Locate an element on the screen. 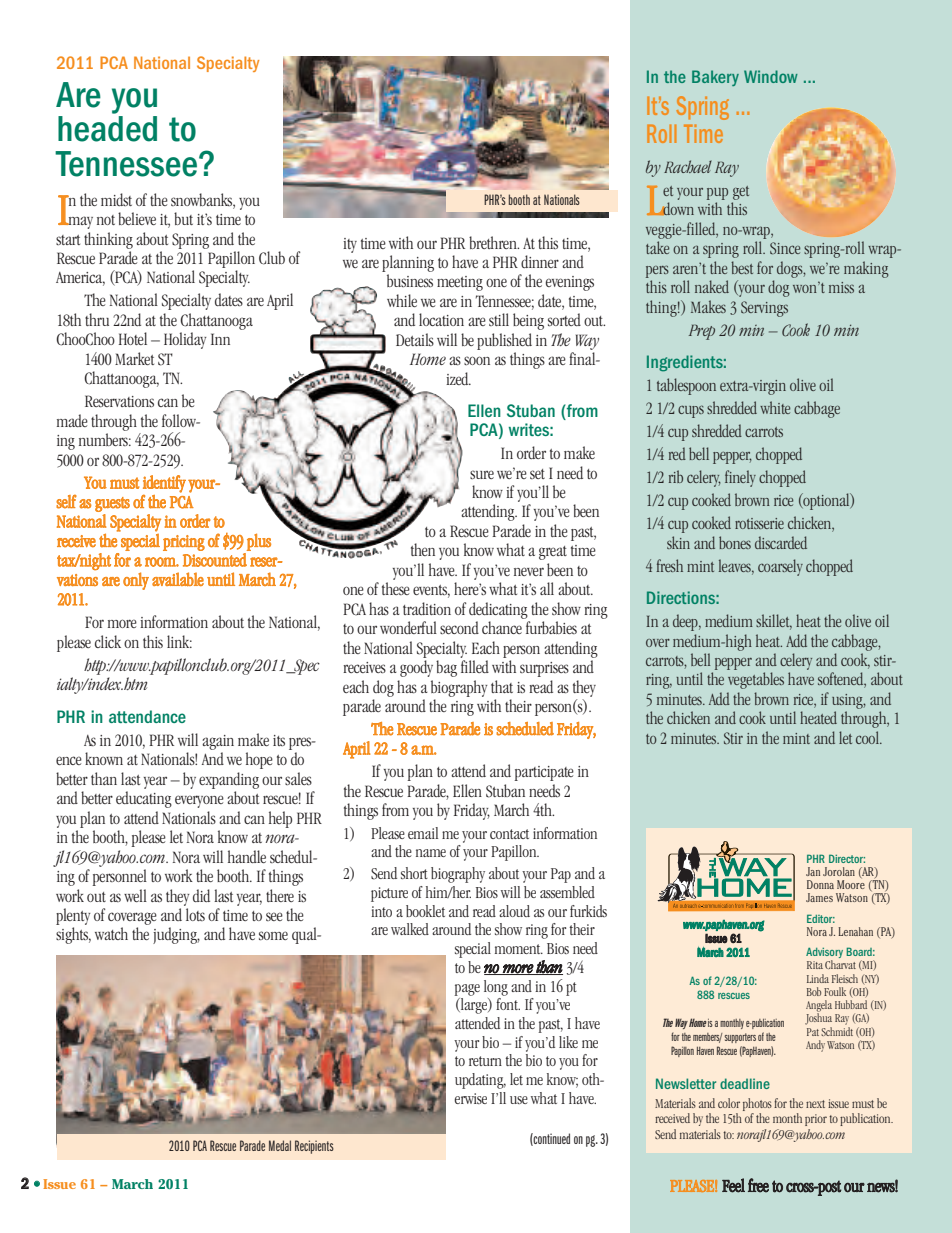 This screenshot has height=1233, width=952. headed is located at coordinates (107, 129).
